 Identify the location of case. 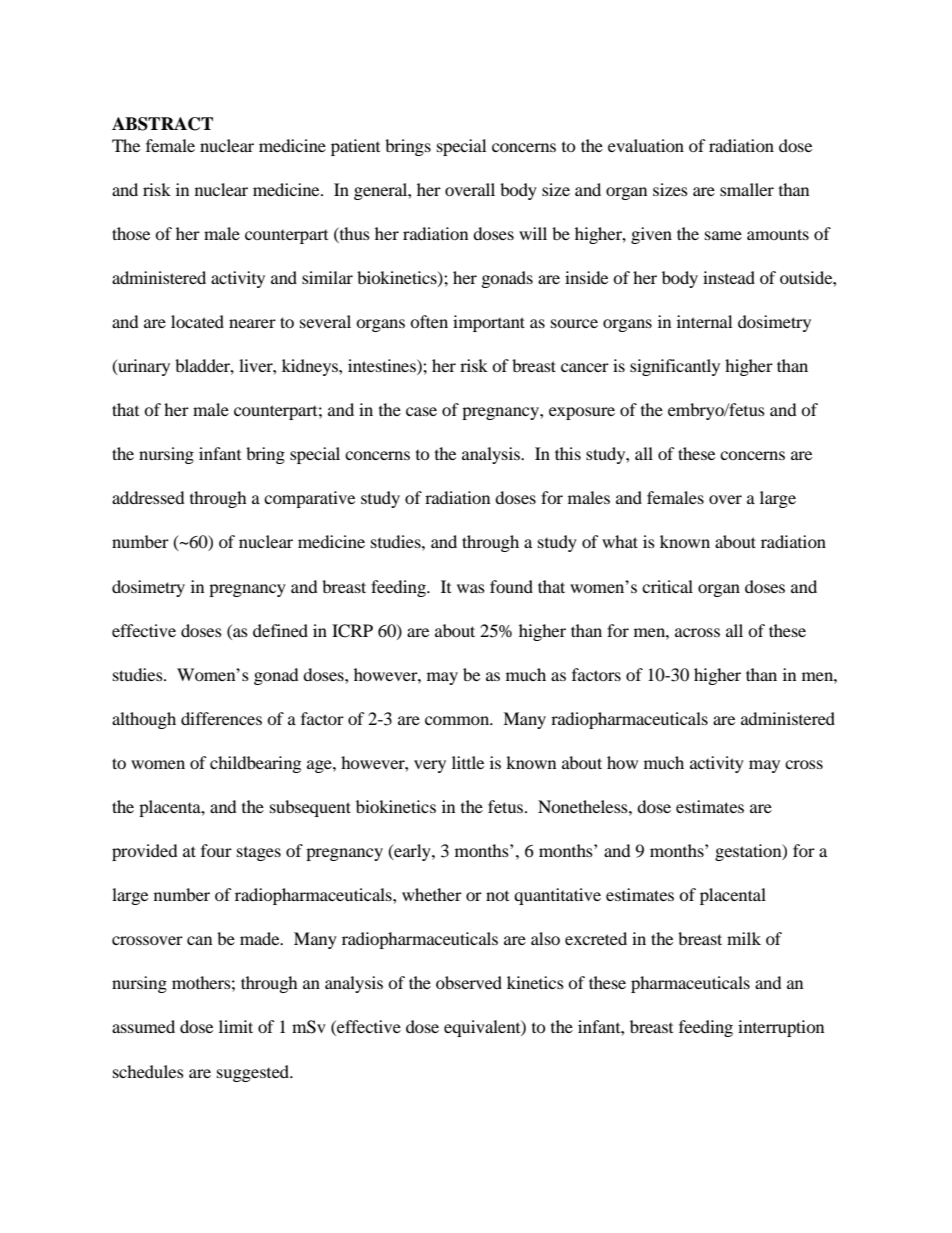
(421, 411).
